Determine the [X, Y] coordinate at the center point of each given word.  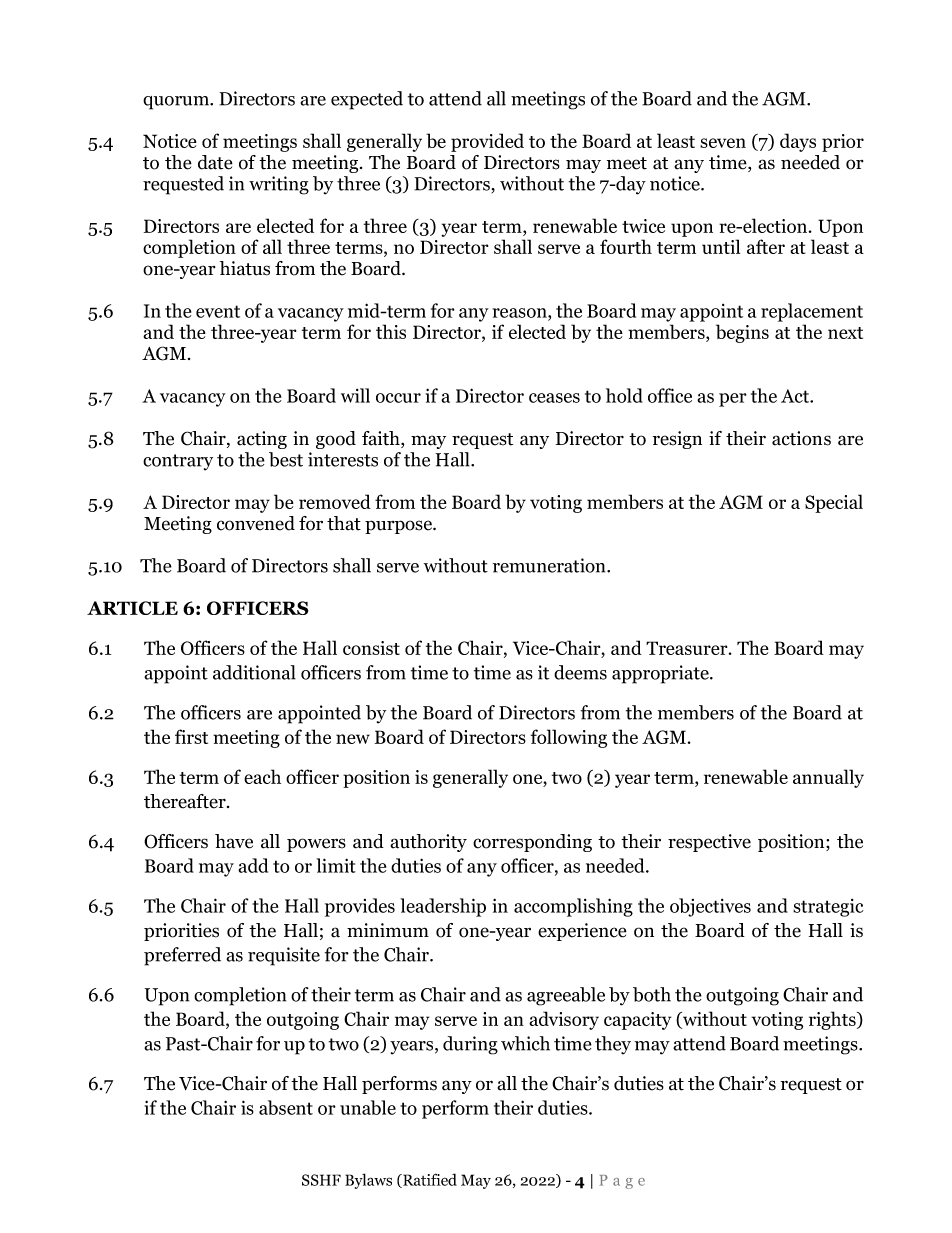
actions [801, 438]
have [234, 841]
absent [286, 1107]
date [215, 162]
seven [723, 143]
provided [487, 142]
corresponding [532, 843]
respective [709, 843]
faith [382, 439]
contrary [178, 462]
